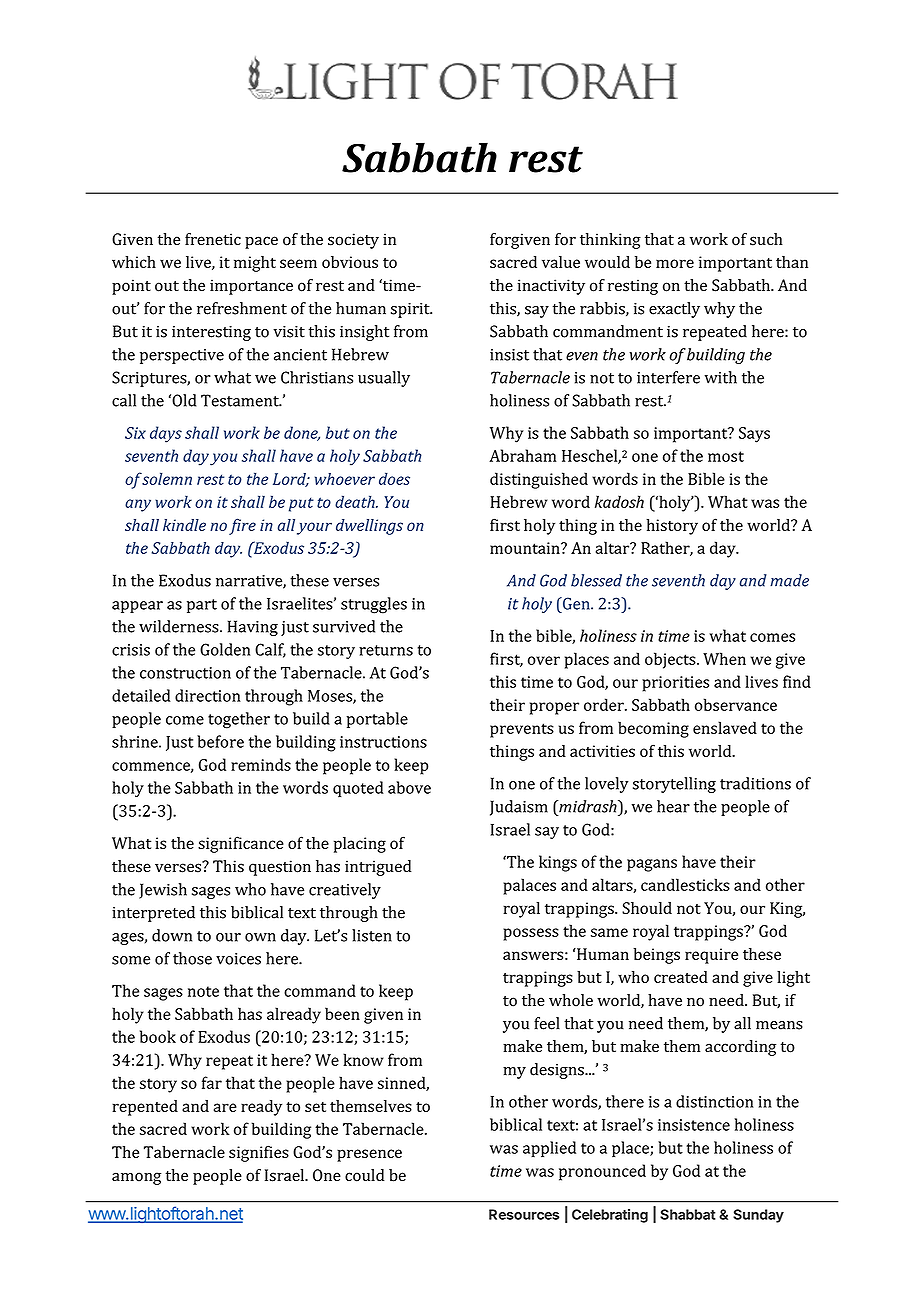  I want to click on enslaved, so click(725, 727).
